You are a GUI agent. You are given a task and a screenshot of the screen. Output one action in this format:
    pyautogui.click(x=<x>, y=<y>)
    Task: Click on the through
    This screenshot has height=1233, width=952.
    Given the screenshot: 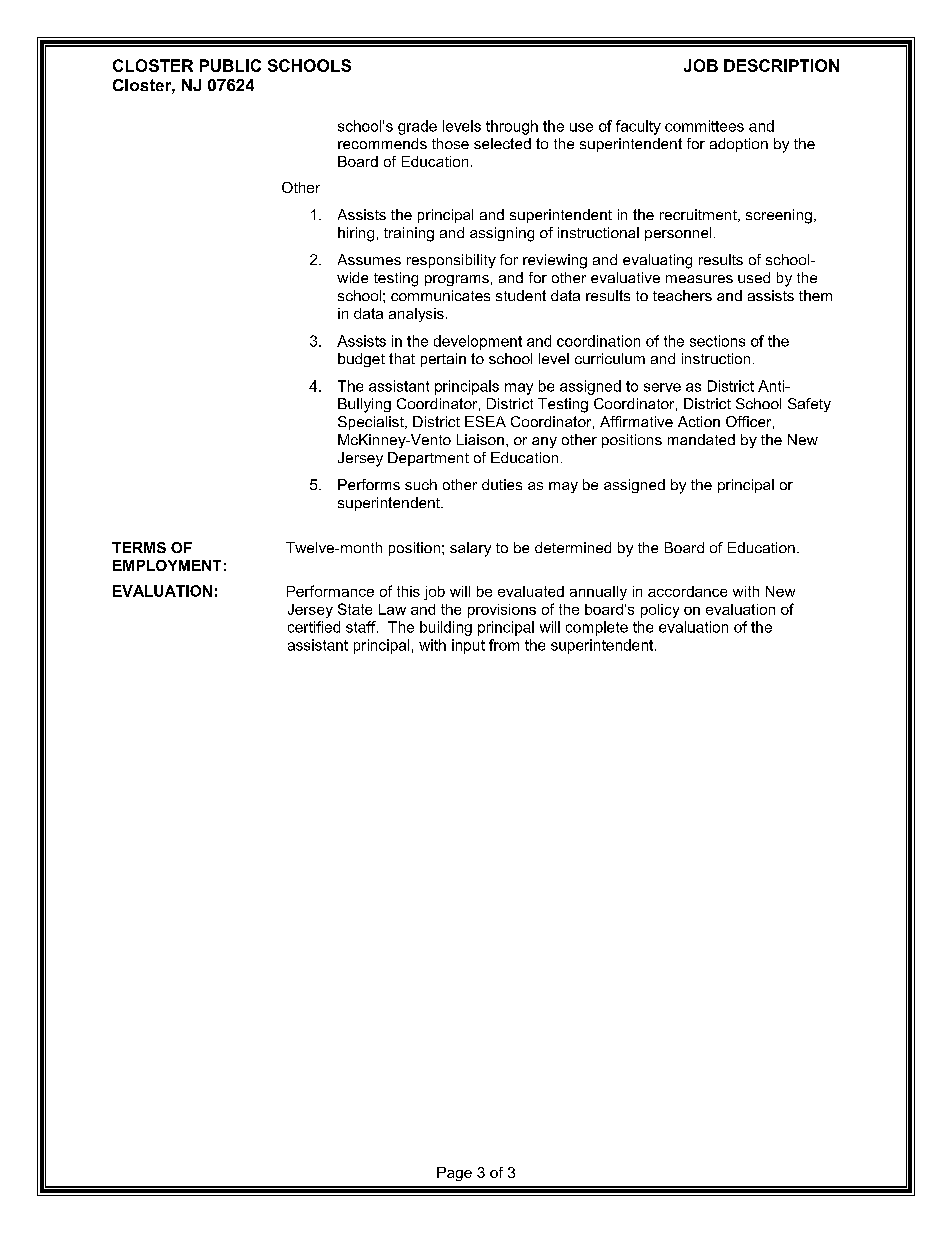 What is the action you would take?
    pyautogui.click(x=512, y=127)
